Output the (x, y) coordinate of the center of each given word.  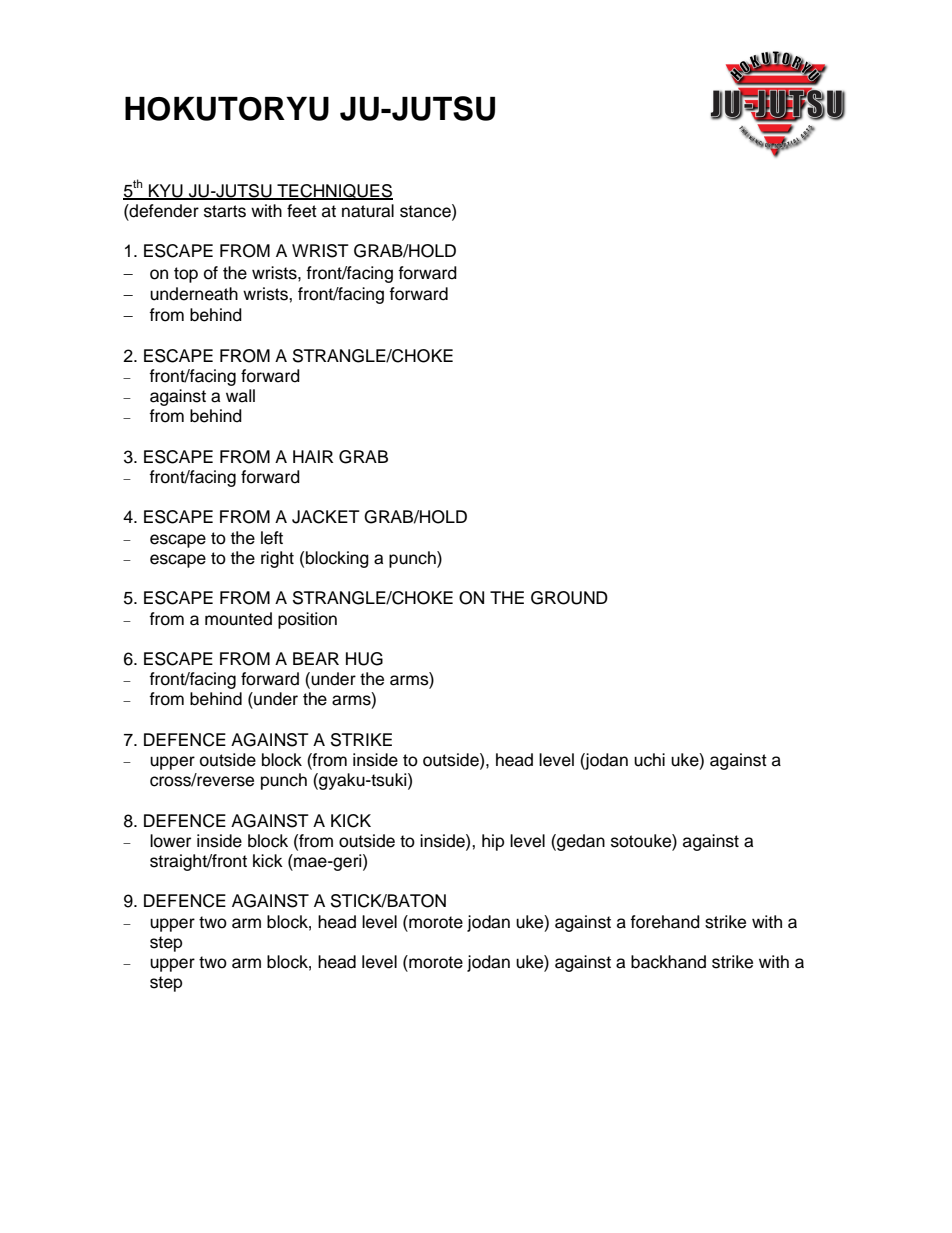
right (277, 559)
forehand (665, 922)
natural (368, 211)
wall (240, 396)
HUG (364, 659)
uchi (649, 760)
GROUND (569, 598)
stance (426, 211)
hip (493, 842)
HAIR (313, 456)
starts (225, 211)
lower (170, 841)
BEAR (316, 658)
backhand (668, 962)
